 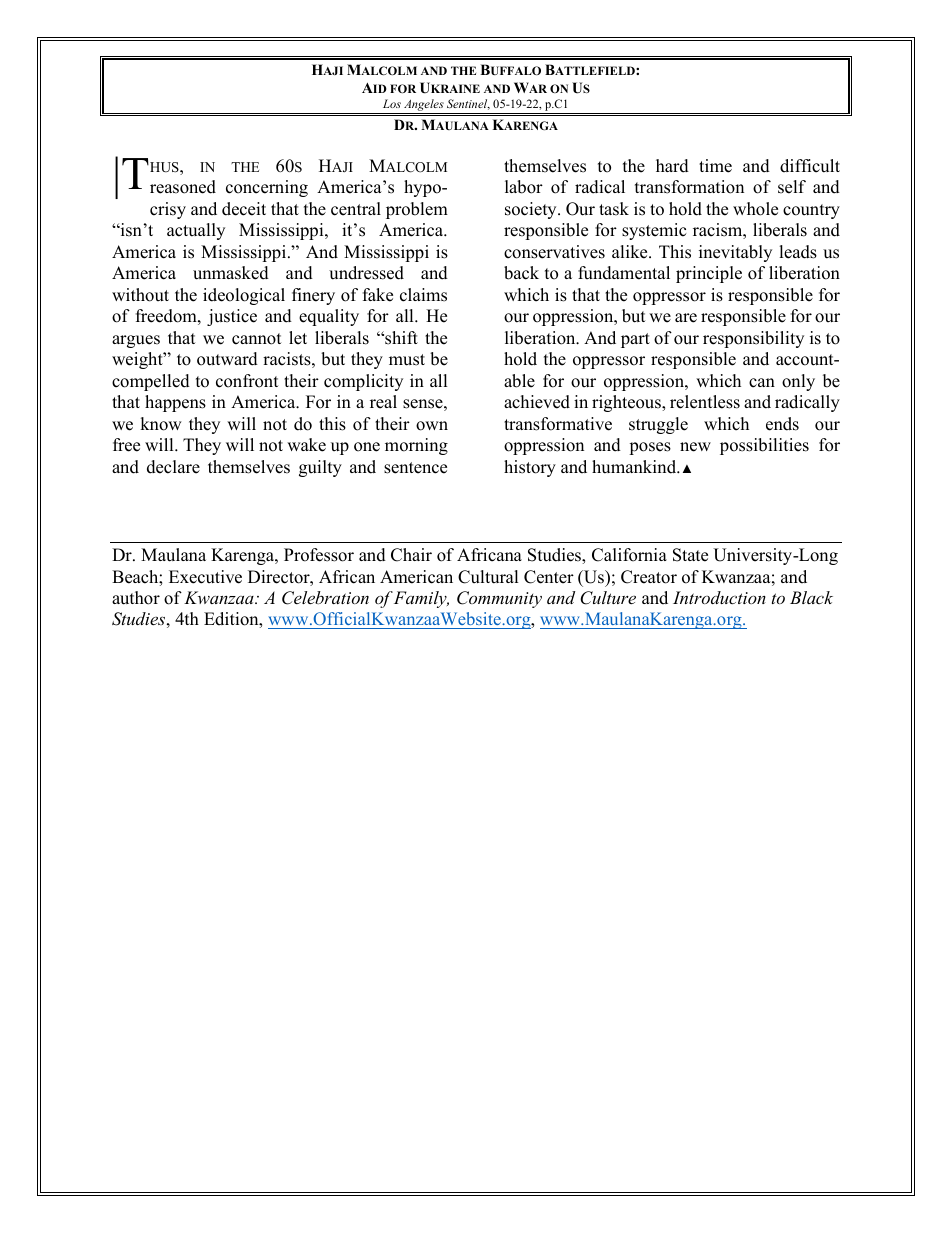 I want to click on Los, so click(x=392, y=103).
